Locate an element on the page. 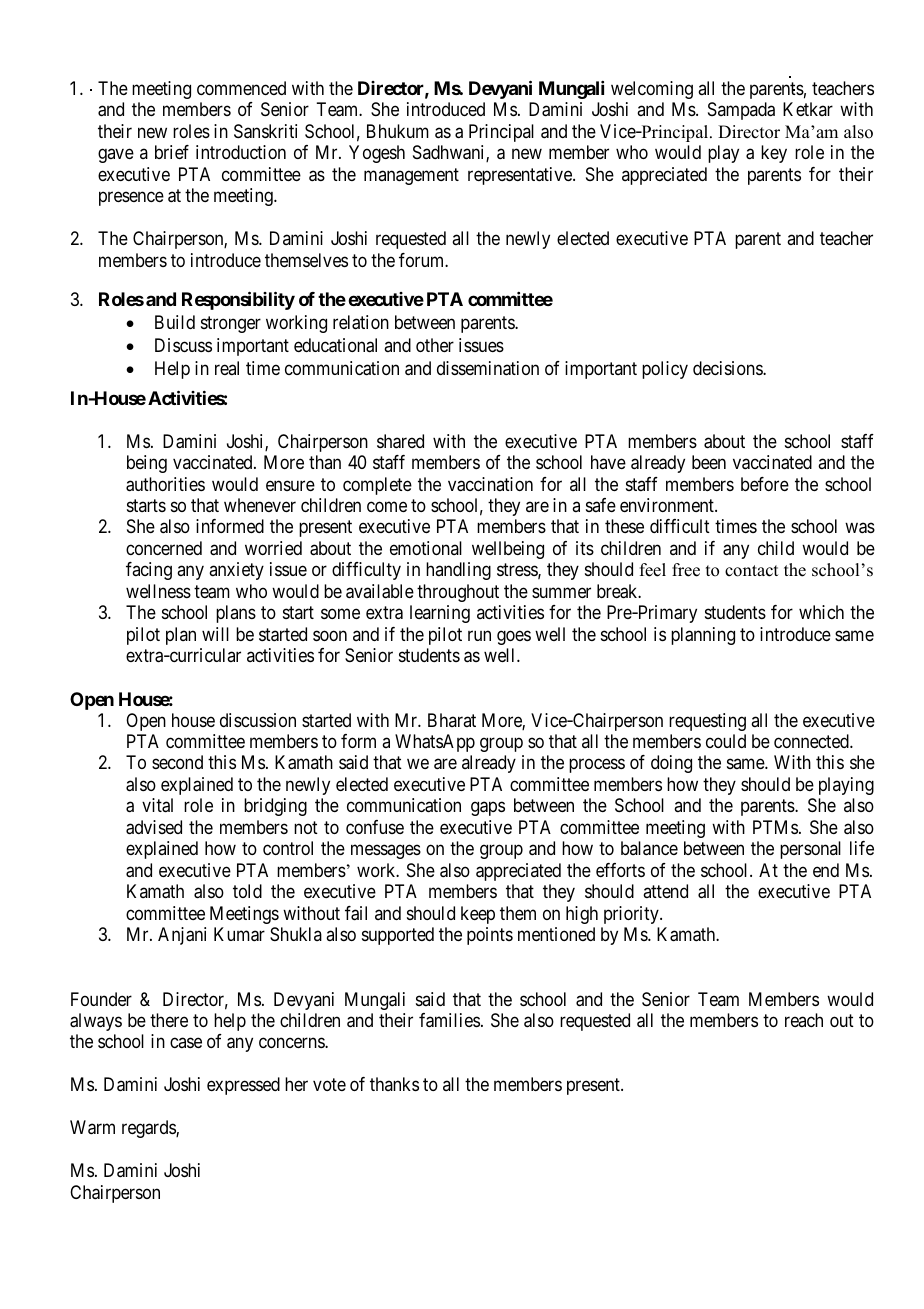 The height and width of the document is (1309, 924). authorities is located at coordinates (165, 484).
